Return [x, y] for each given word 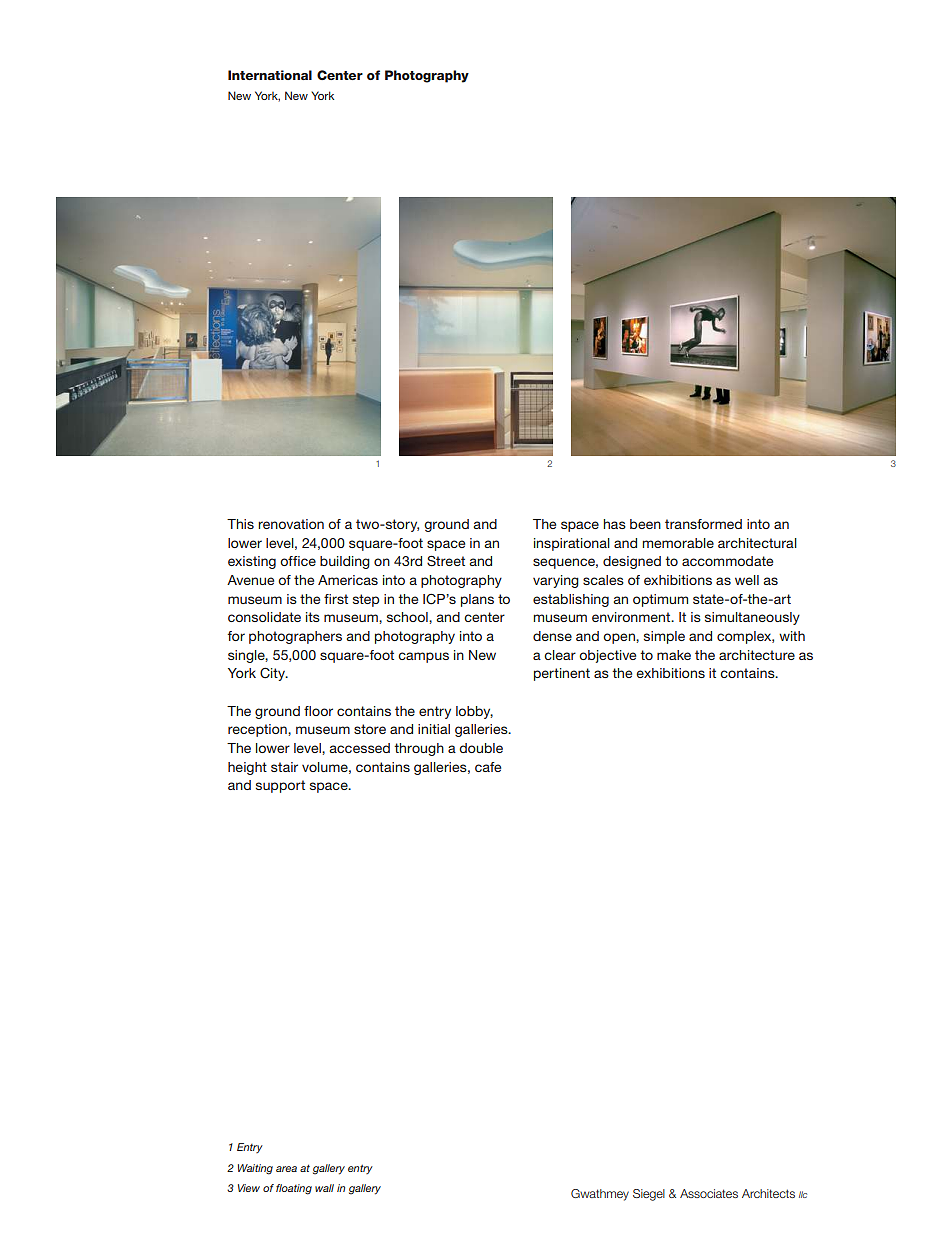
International [270, 75]
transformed [703, 524]
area [286, 1169]
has [614, 524]
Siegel [649, 1195]
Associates [709, 1193]
